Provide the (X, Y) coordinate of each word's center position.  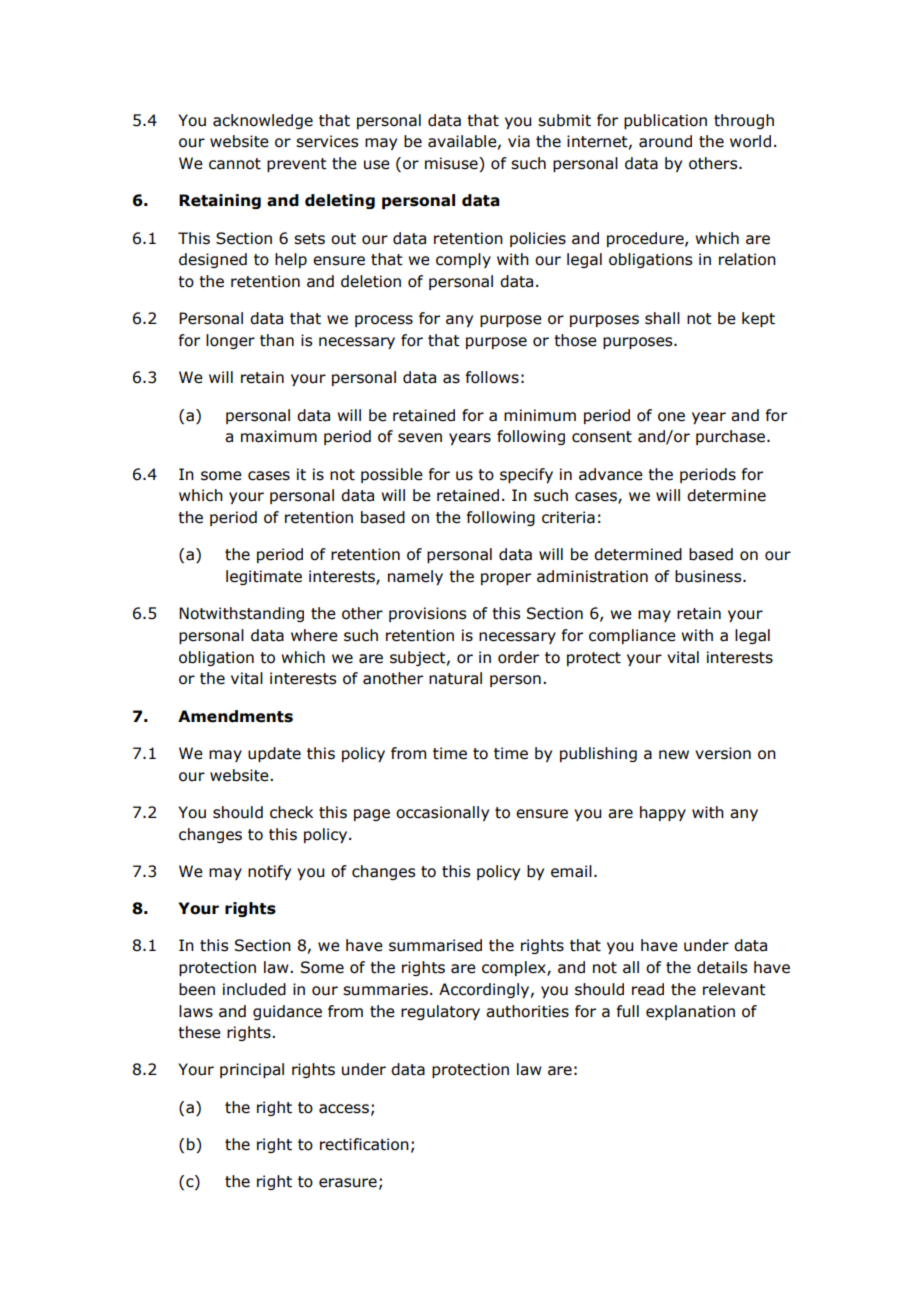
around (665, 141)
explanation (690, 1012)
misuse (452, 164)
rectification (364, 1144)
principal (252, 1070)
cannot (235, 164)
